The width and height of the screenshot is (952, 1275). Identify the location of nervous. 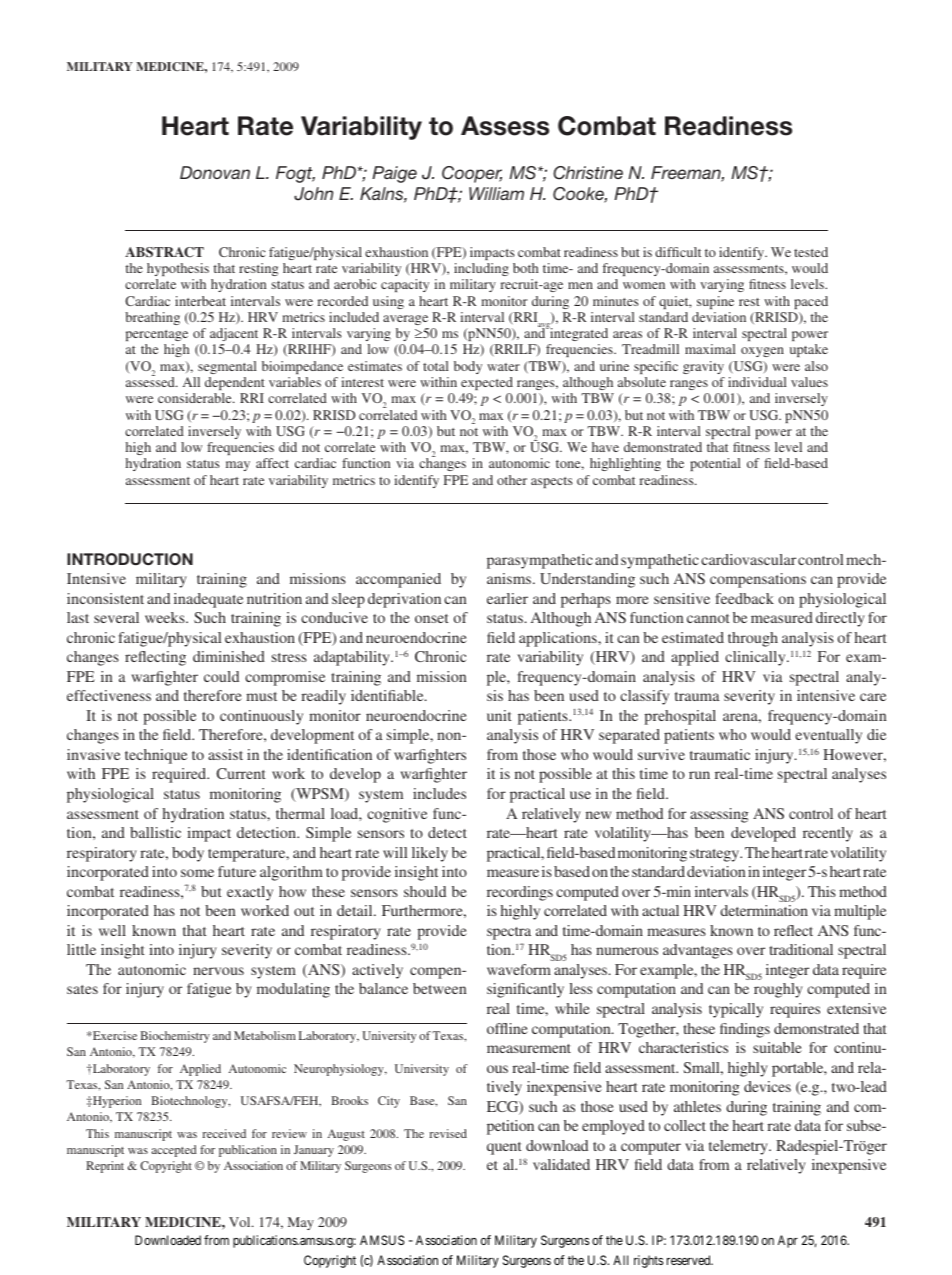
(218, 971).
